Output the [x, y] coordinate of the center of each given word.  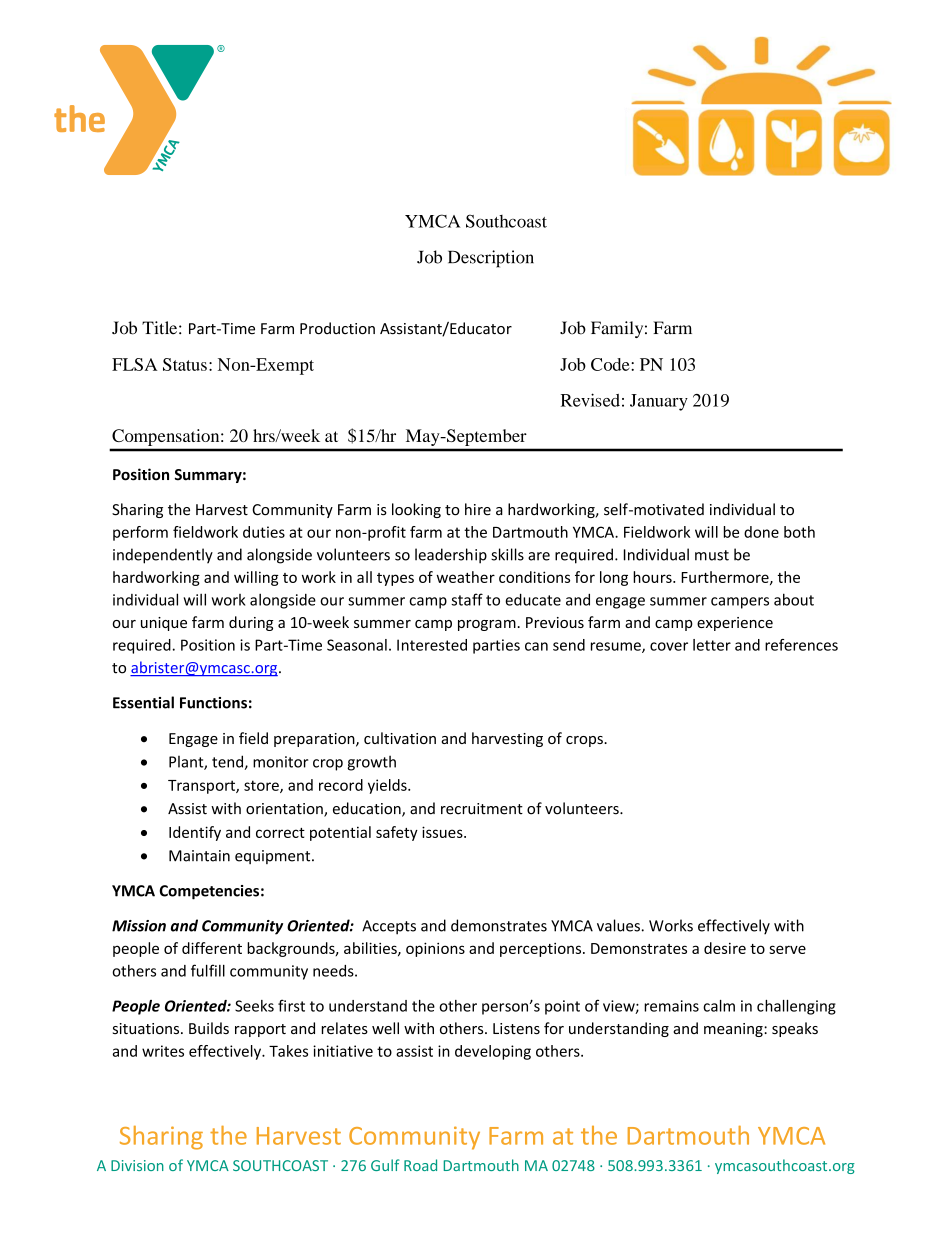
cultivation [400, 738]
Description [491, 259]
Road [420, 1165]
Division [137, 1165]
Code [611, 364]
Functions [213, 703]
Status [185, 364]
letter [712, 645]
